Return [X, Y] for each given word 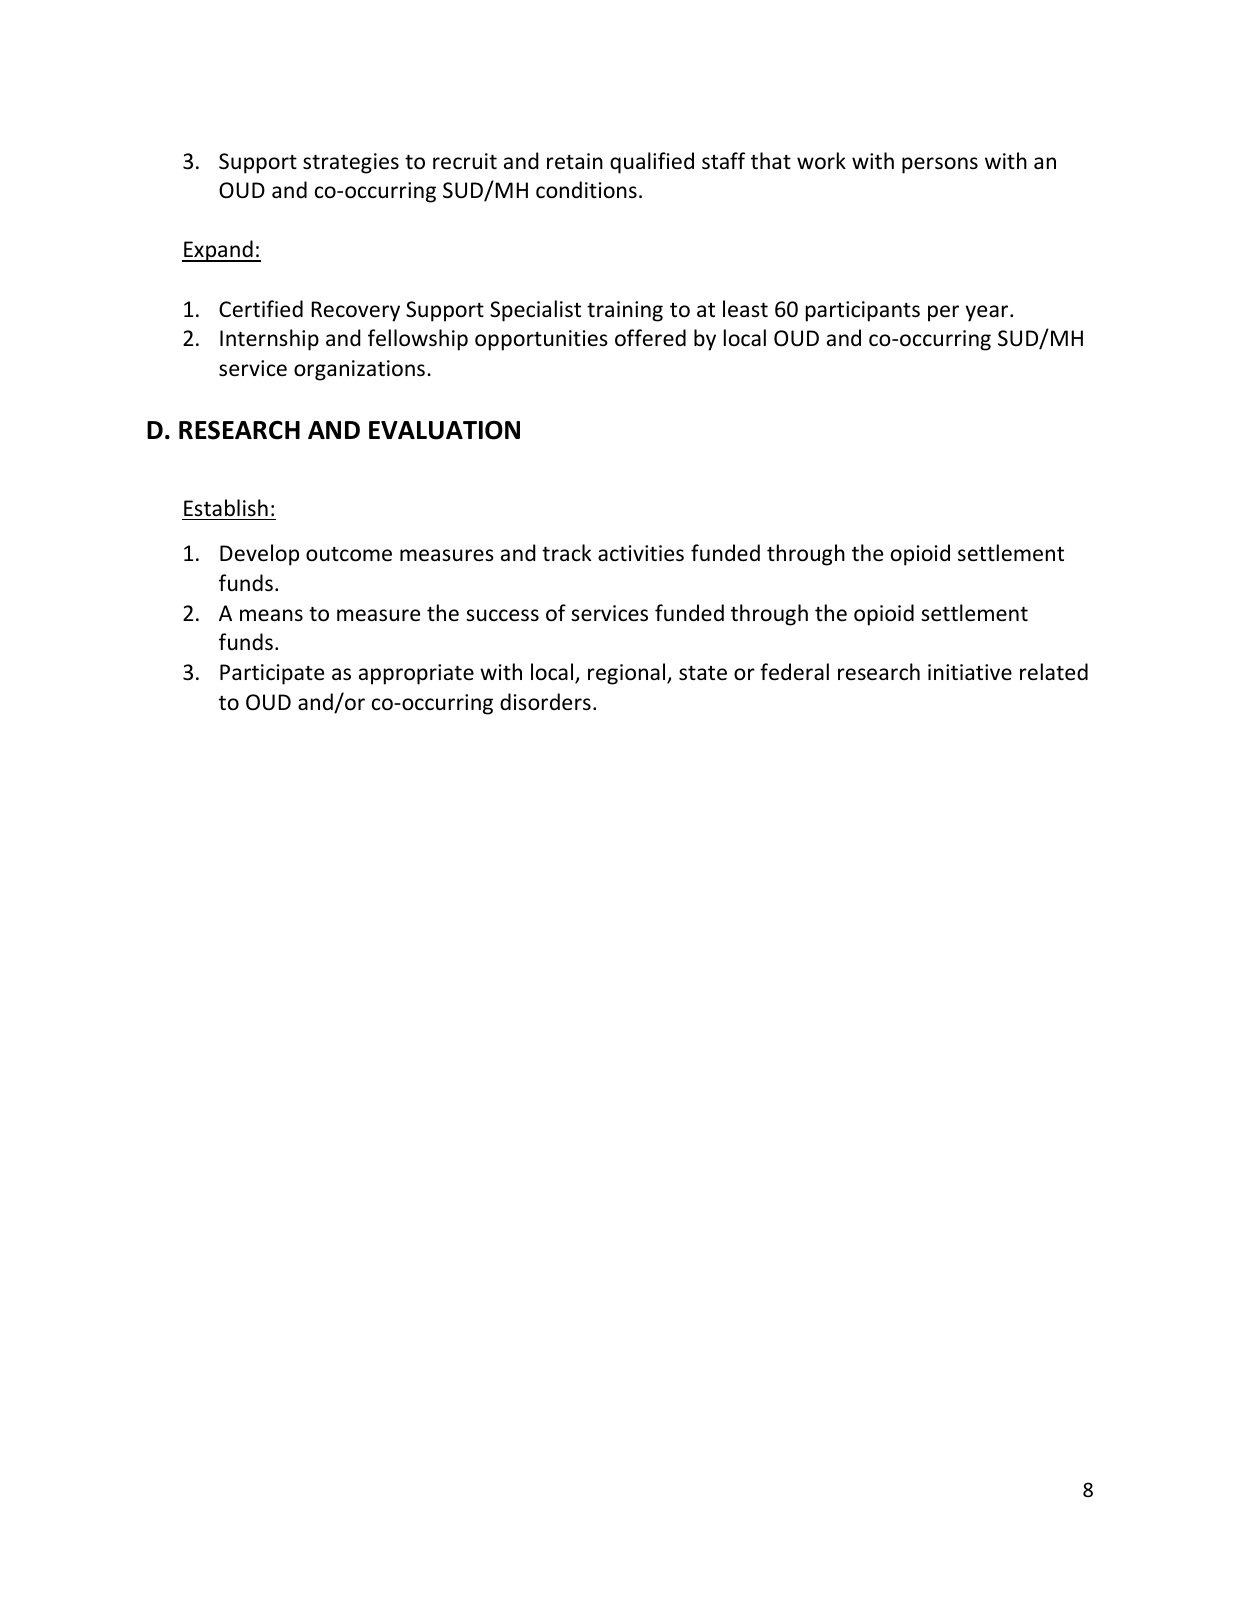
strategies [351, 163]
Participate [272, 674]
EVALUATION [444, 430]
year [988, 313]
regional [628, 674]
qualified [652, 163]
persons [940, 165]
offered [650, 338]
